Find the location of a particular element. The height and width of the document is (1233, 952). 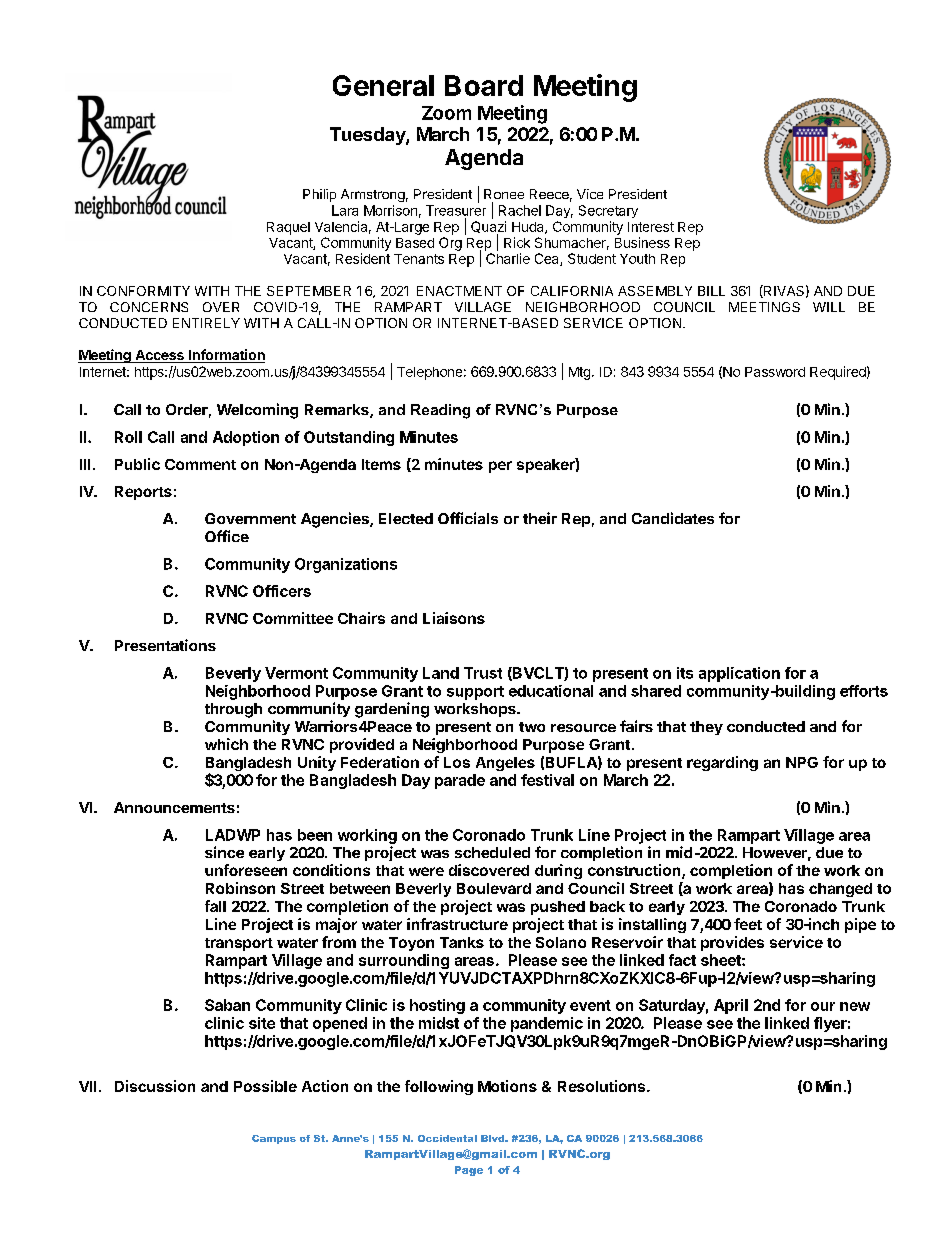

Board is located at coordinates (484, 85).
